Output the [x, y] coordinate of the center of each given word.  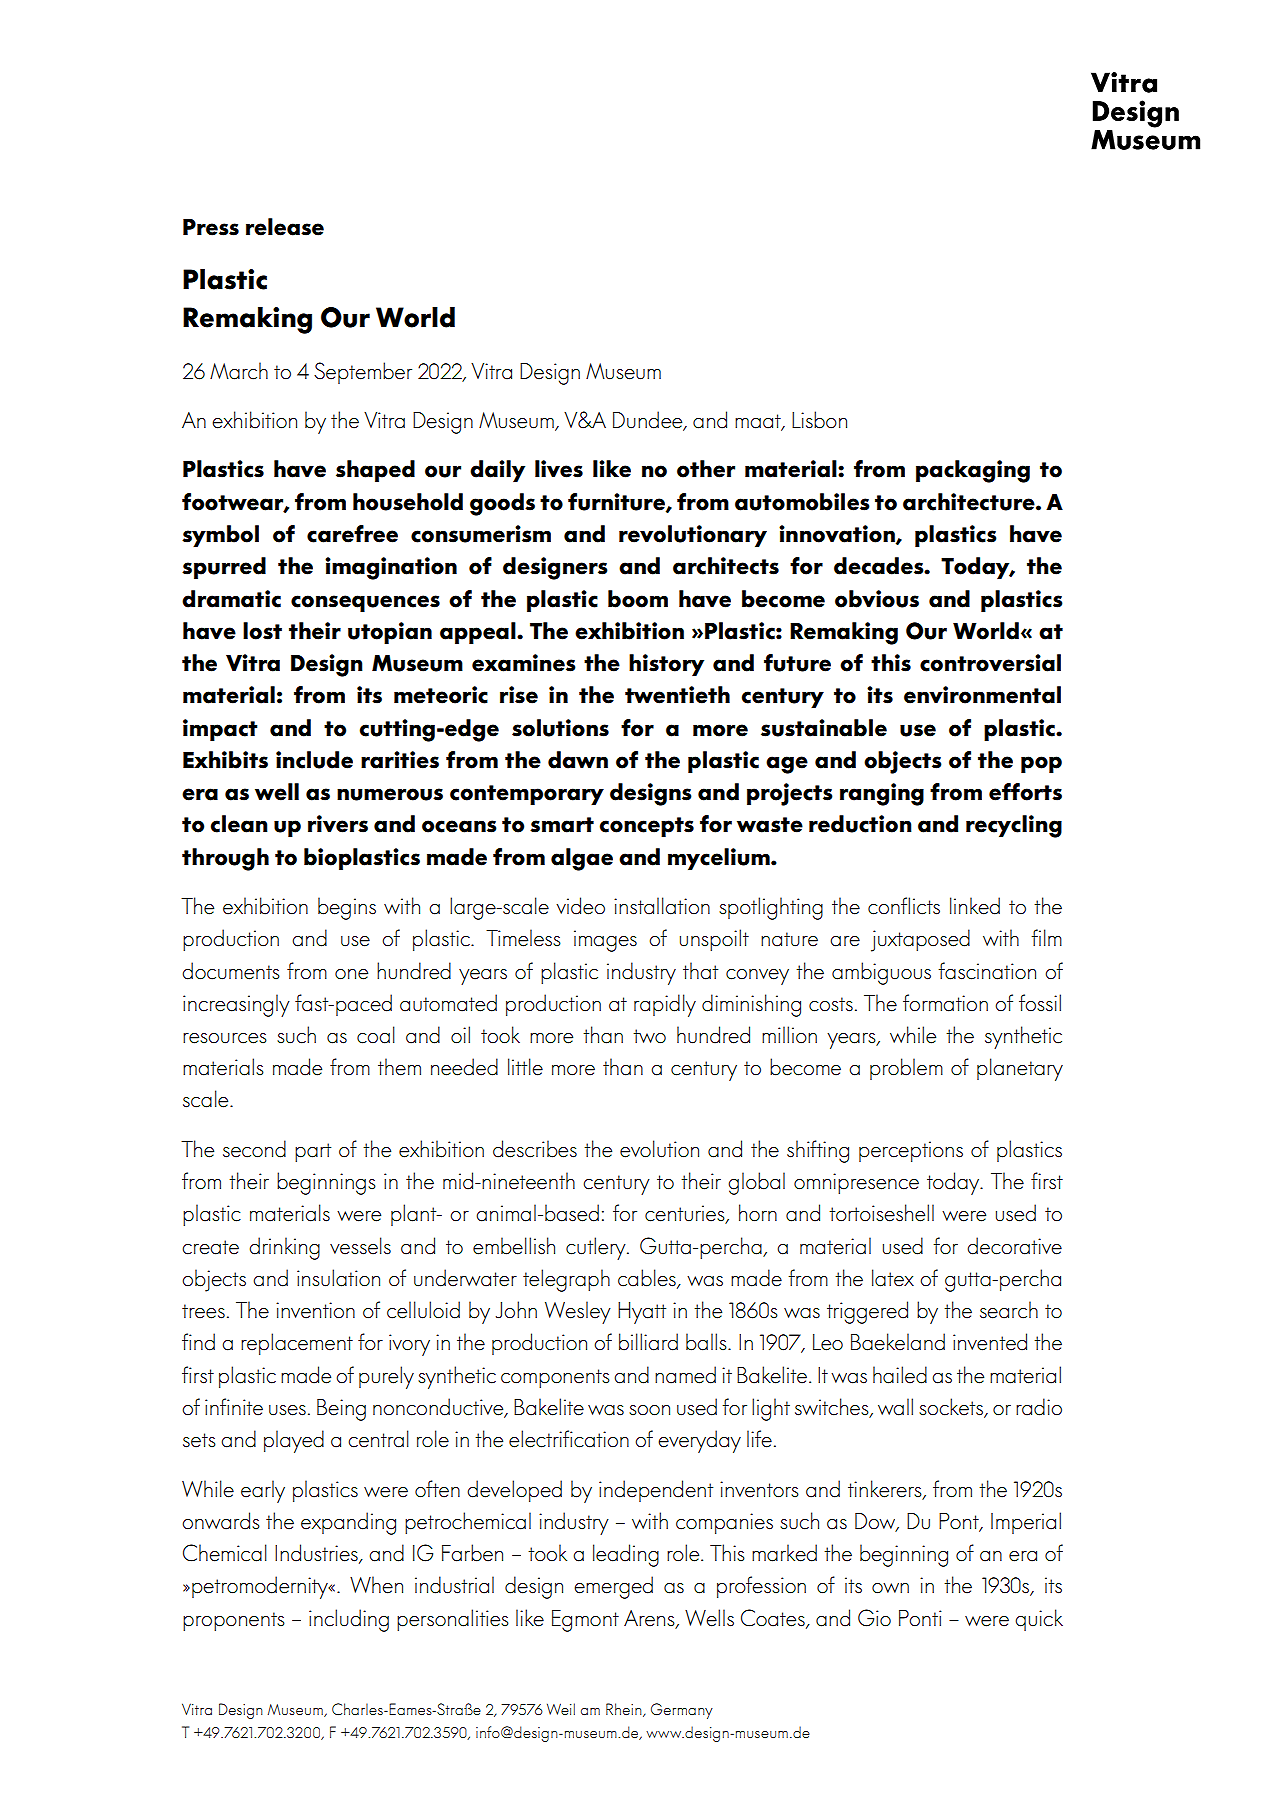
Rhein [625, 1710]
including [349, 1620]
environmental [982, 695]
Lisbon [819, 420]
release [285, 227]
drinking [284, 1248]
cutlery [597, 1248]
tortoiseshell [881, 1213]
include [314, 760]
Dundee [649, 421]
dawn [578, 760]
